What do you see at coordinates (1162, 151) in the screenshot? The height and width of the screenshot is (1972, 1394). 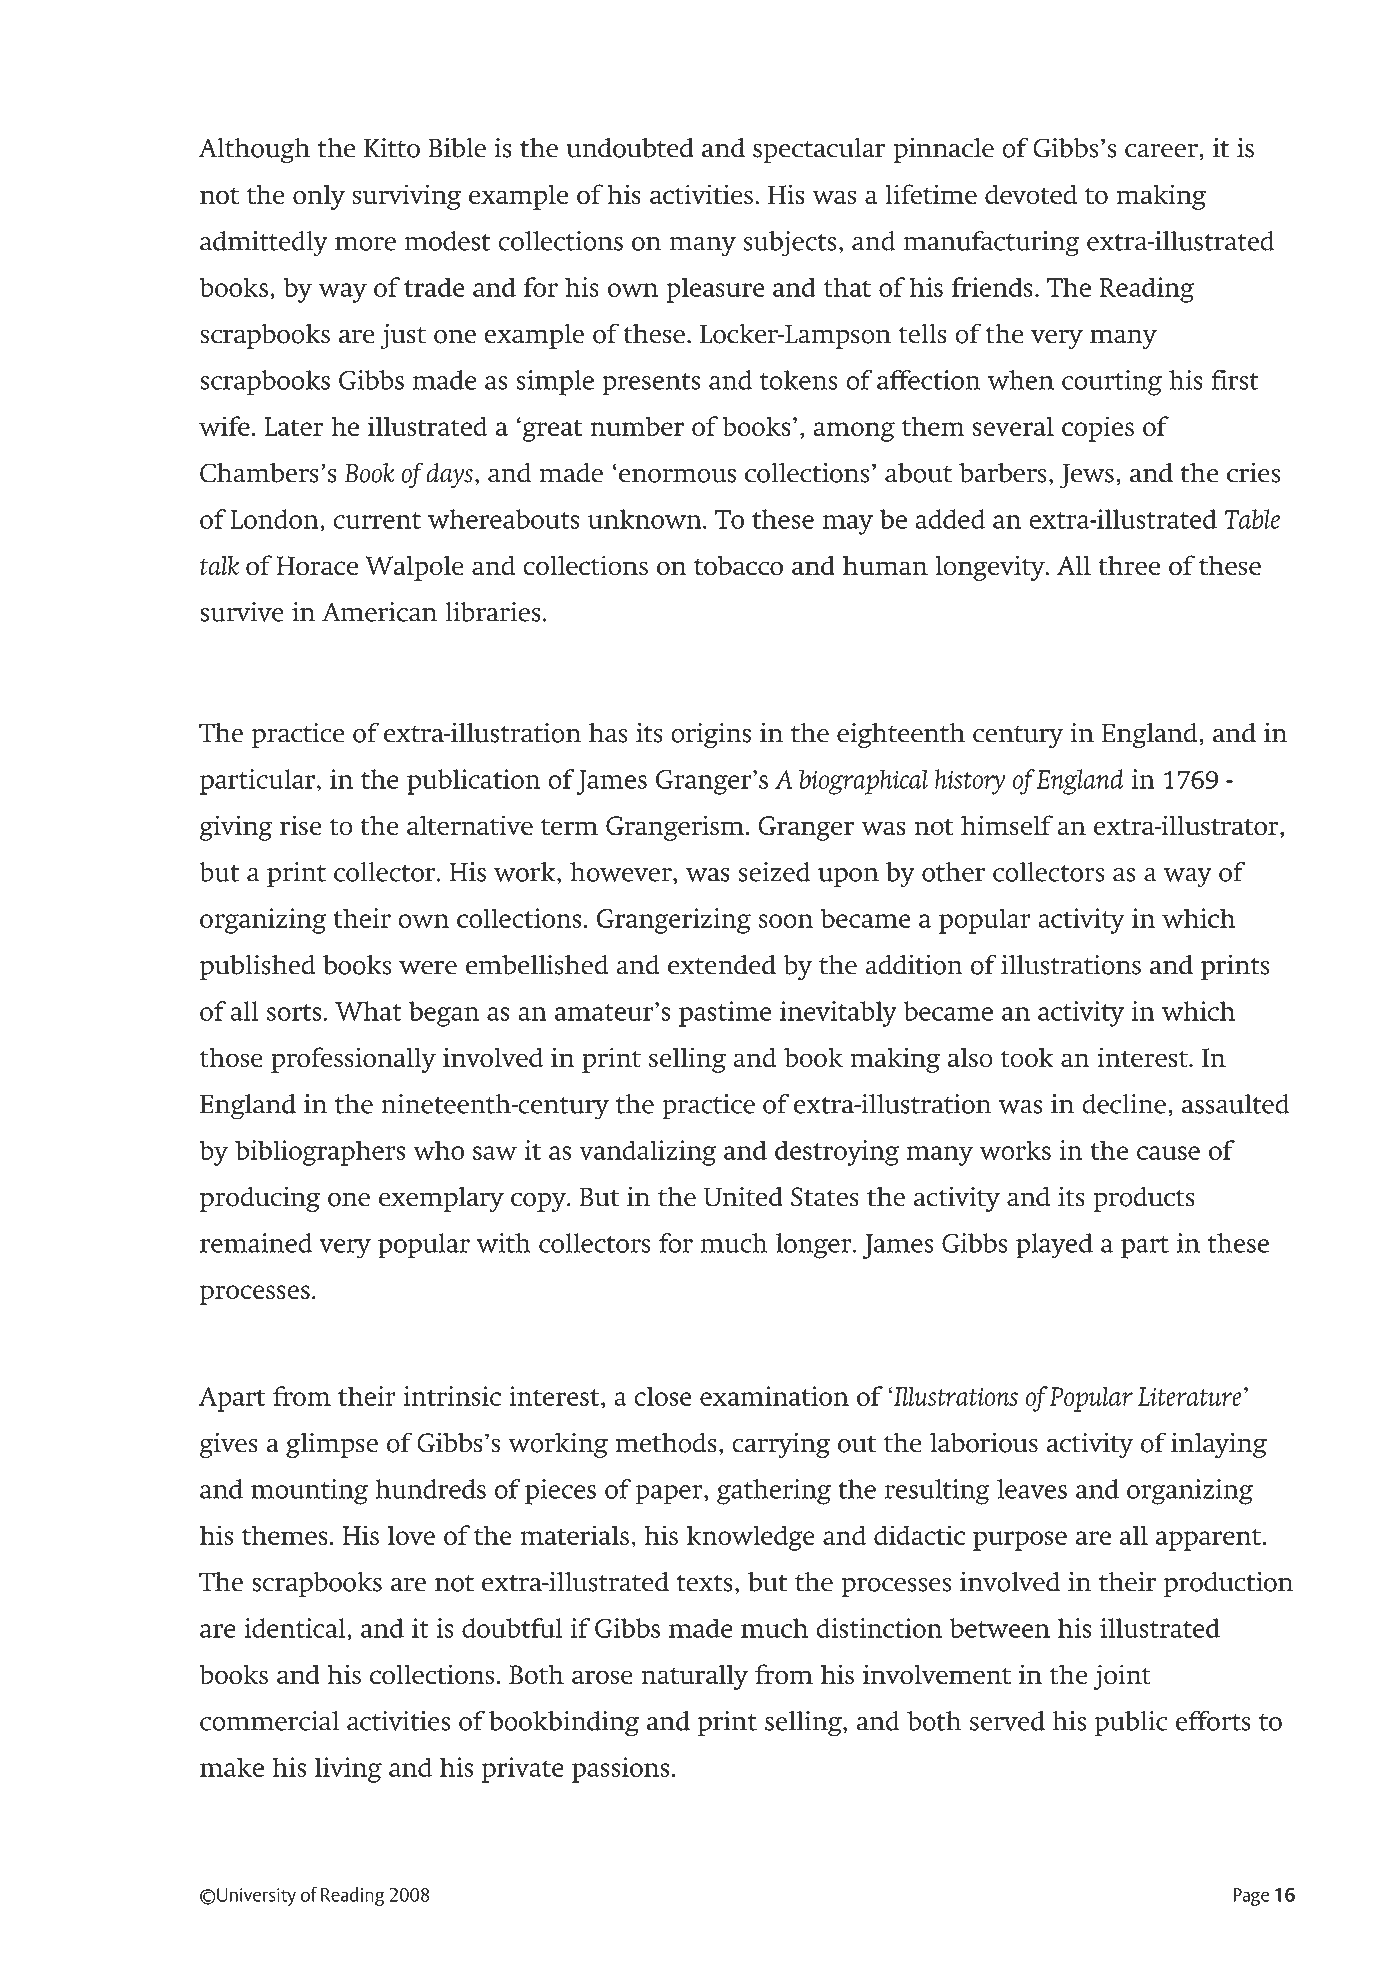 I see `career` at bounding box center [1162, 151].
